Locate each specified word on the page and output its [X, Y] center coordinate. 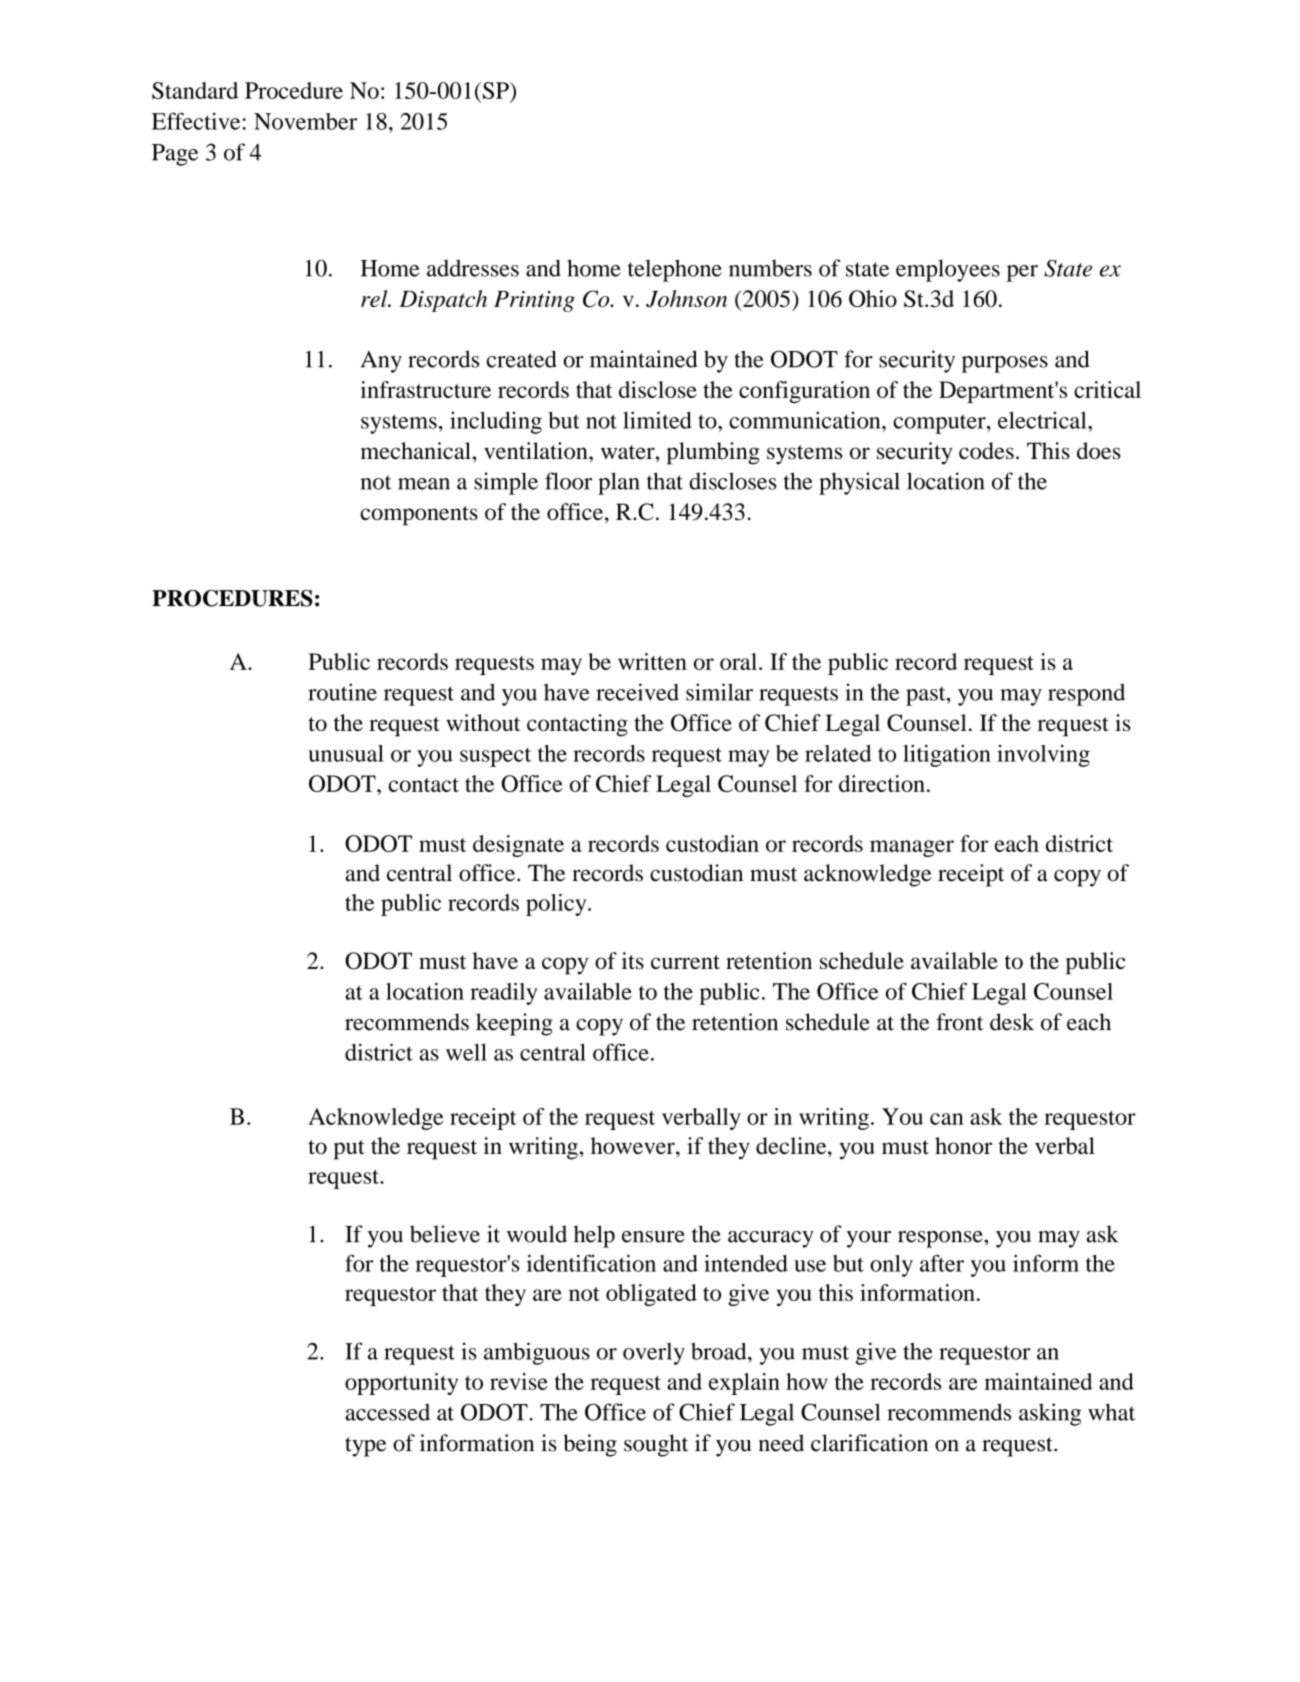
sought [656, 1445]
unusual [346, 753]
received [637, 692]
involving [1043, 756]
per [1022, 273]
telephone [675, 270]
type [365, 1447]
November [305, 121]
